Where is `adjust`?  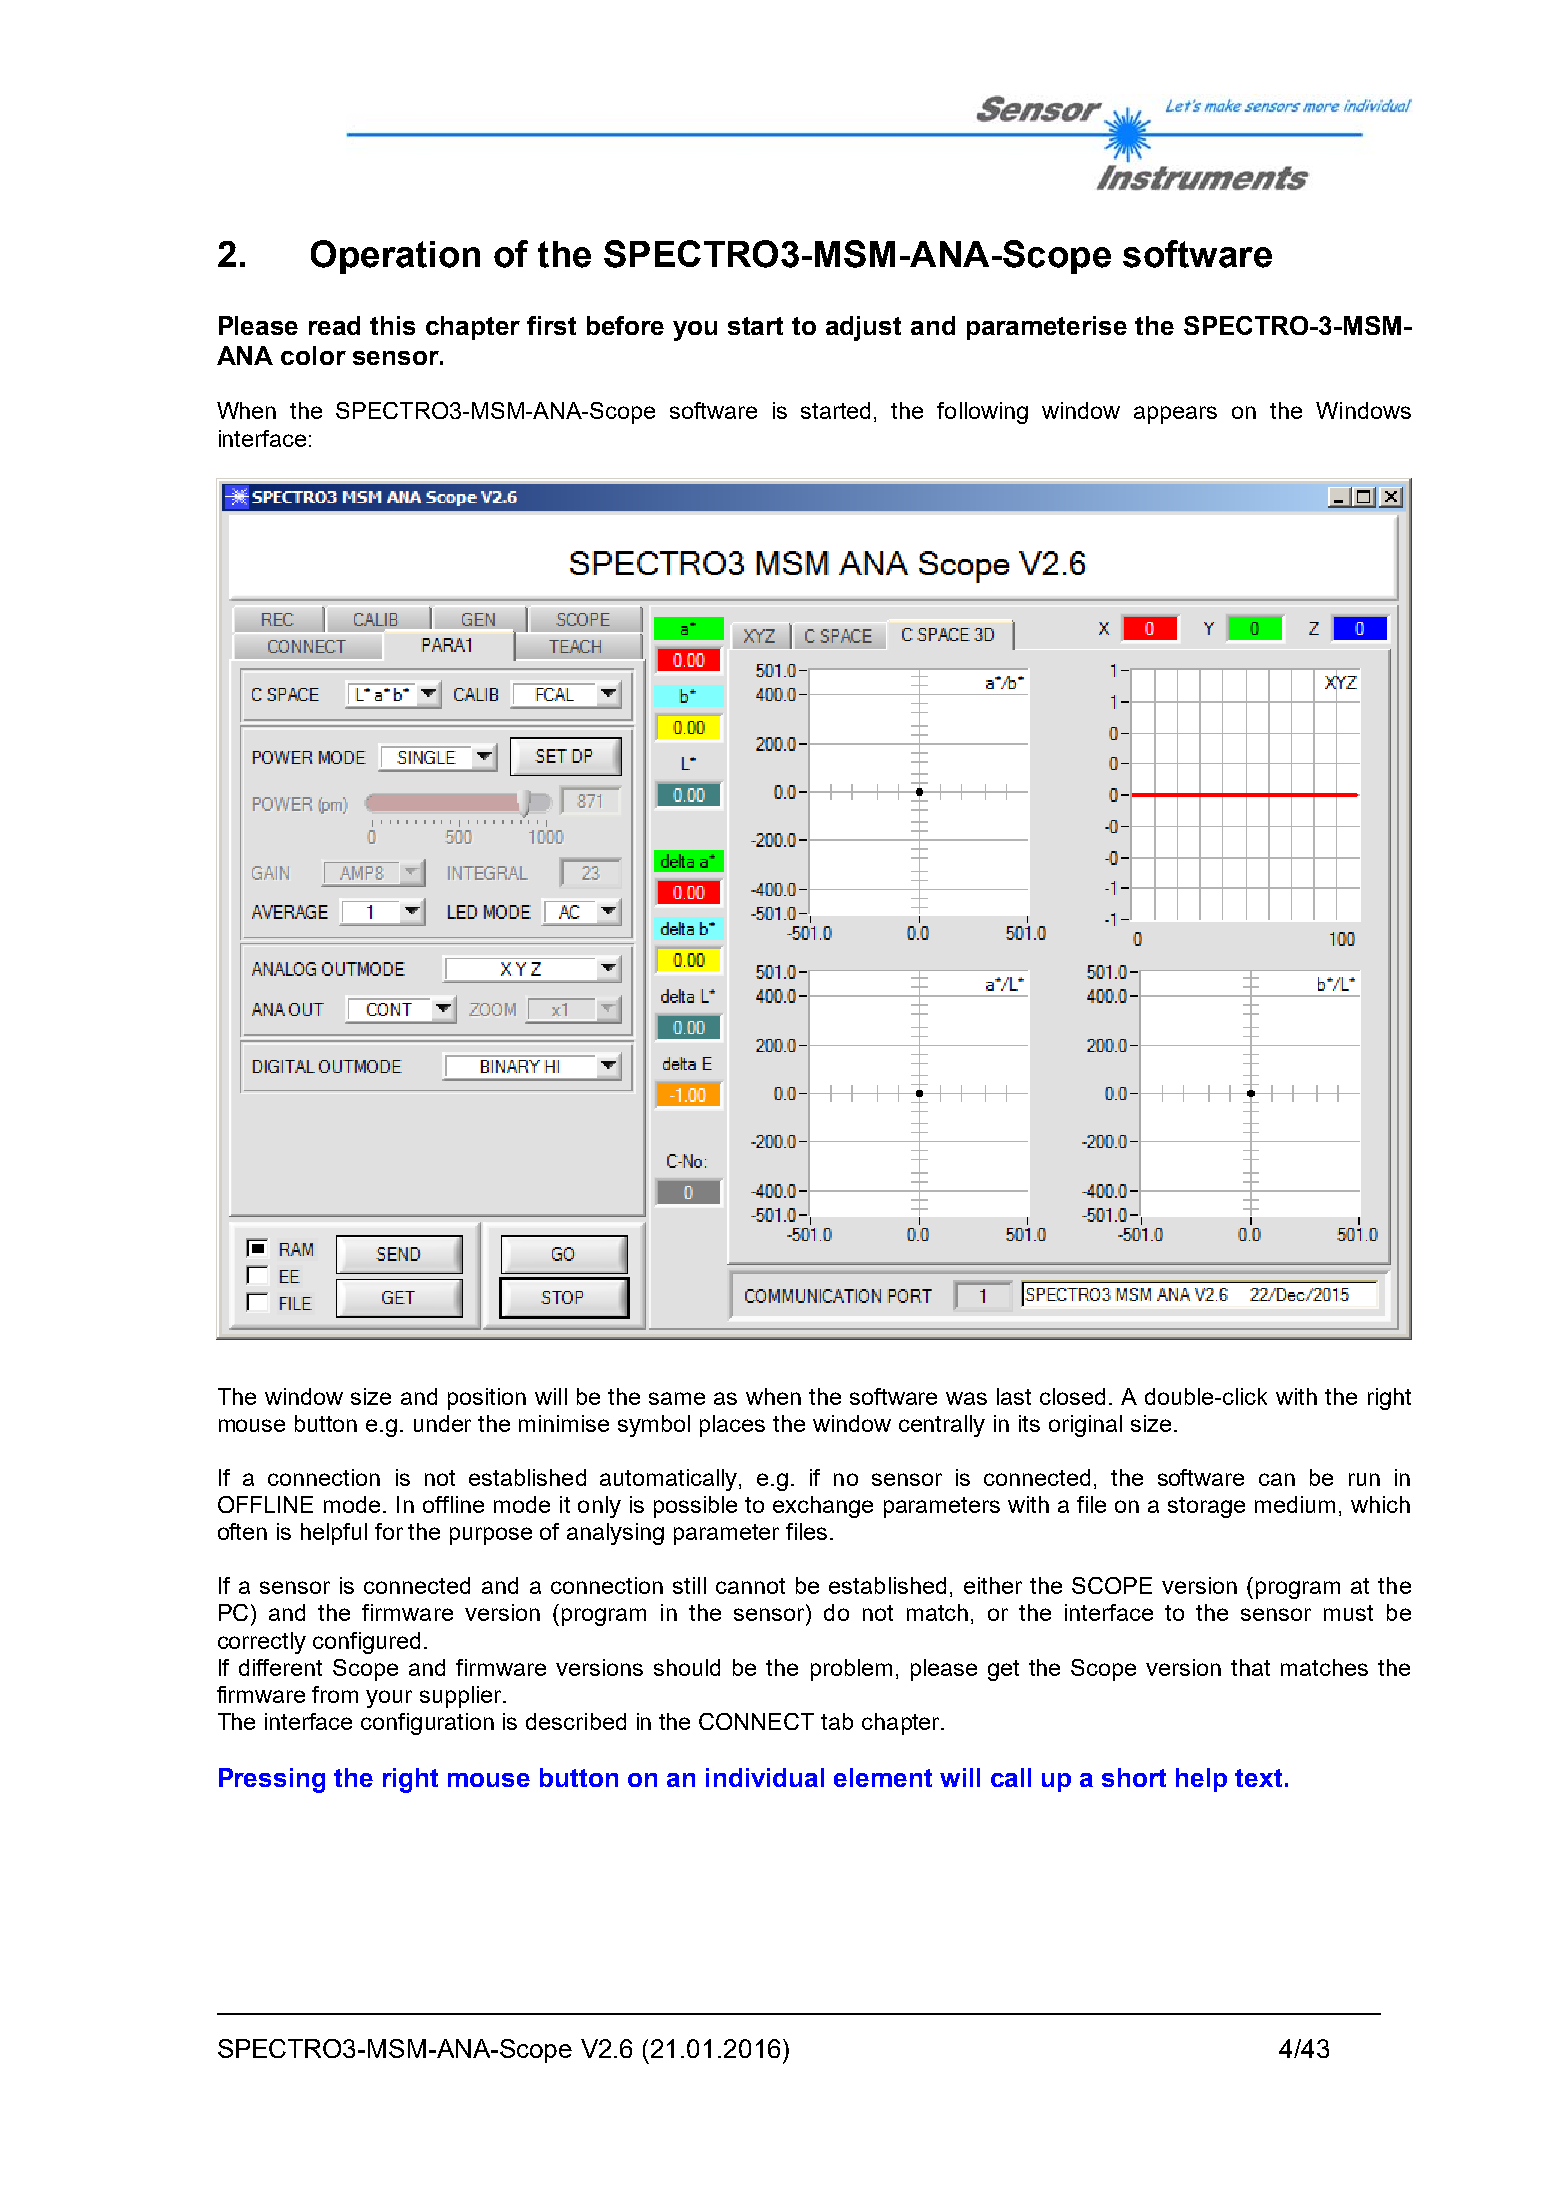
adjust is located at coordinates (863, 328).
